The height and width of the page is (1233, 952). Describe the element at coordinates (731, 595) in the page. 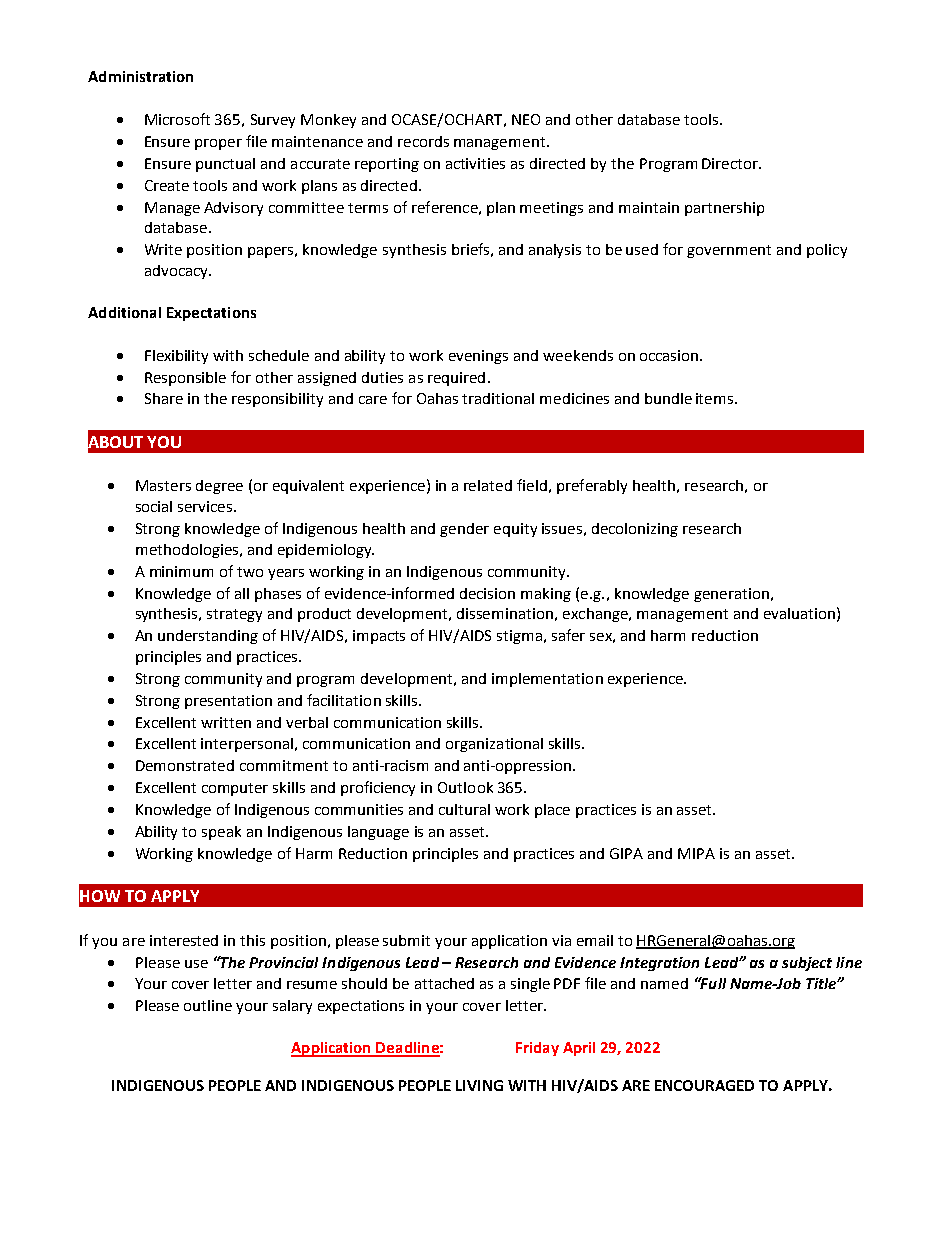

I see `generation` at that location.
